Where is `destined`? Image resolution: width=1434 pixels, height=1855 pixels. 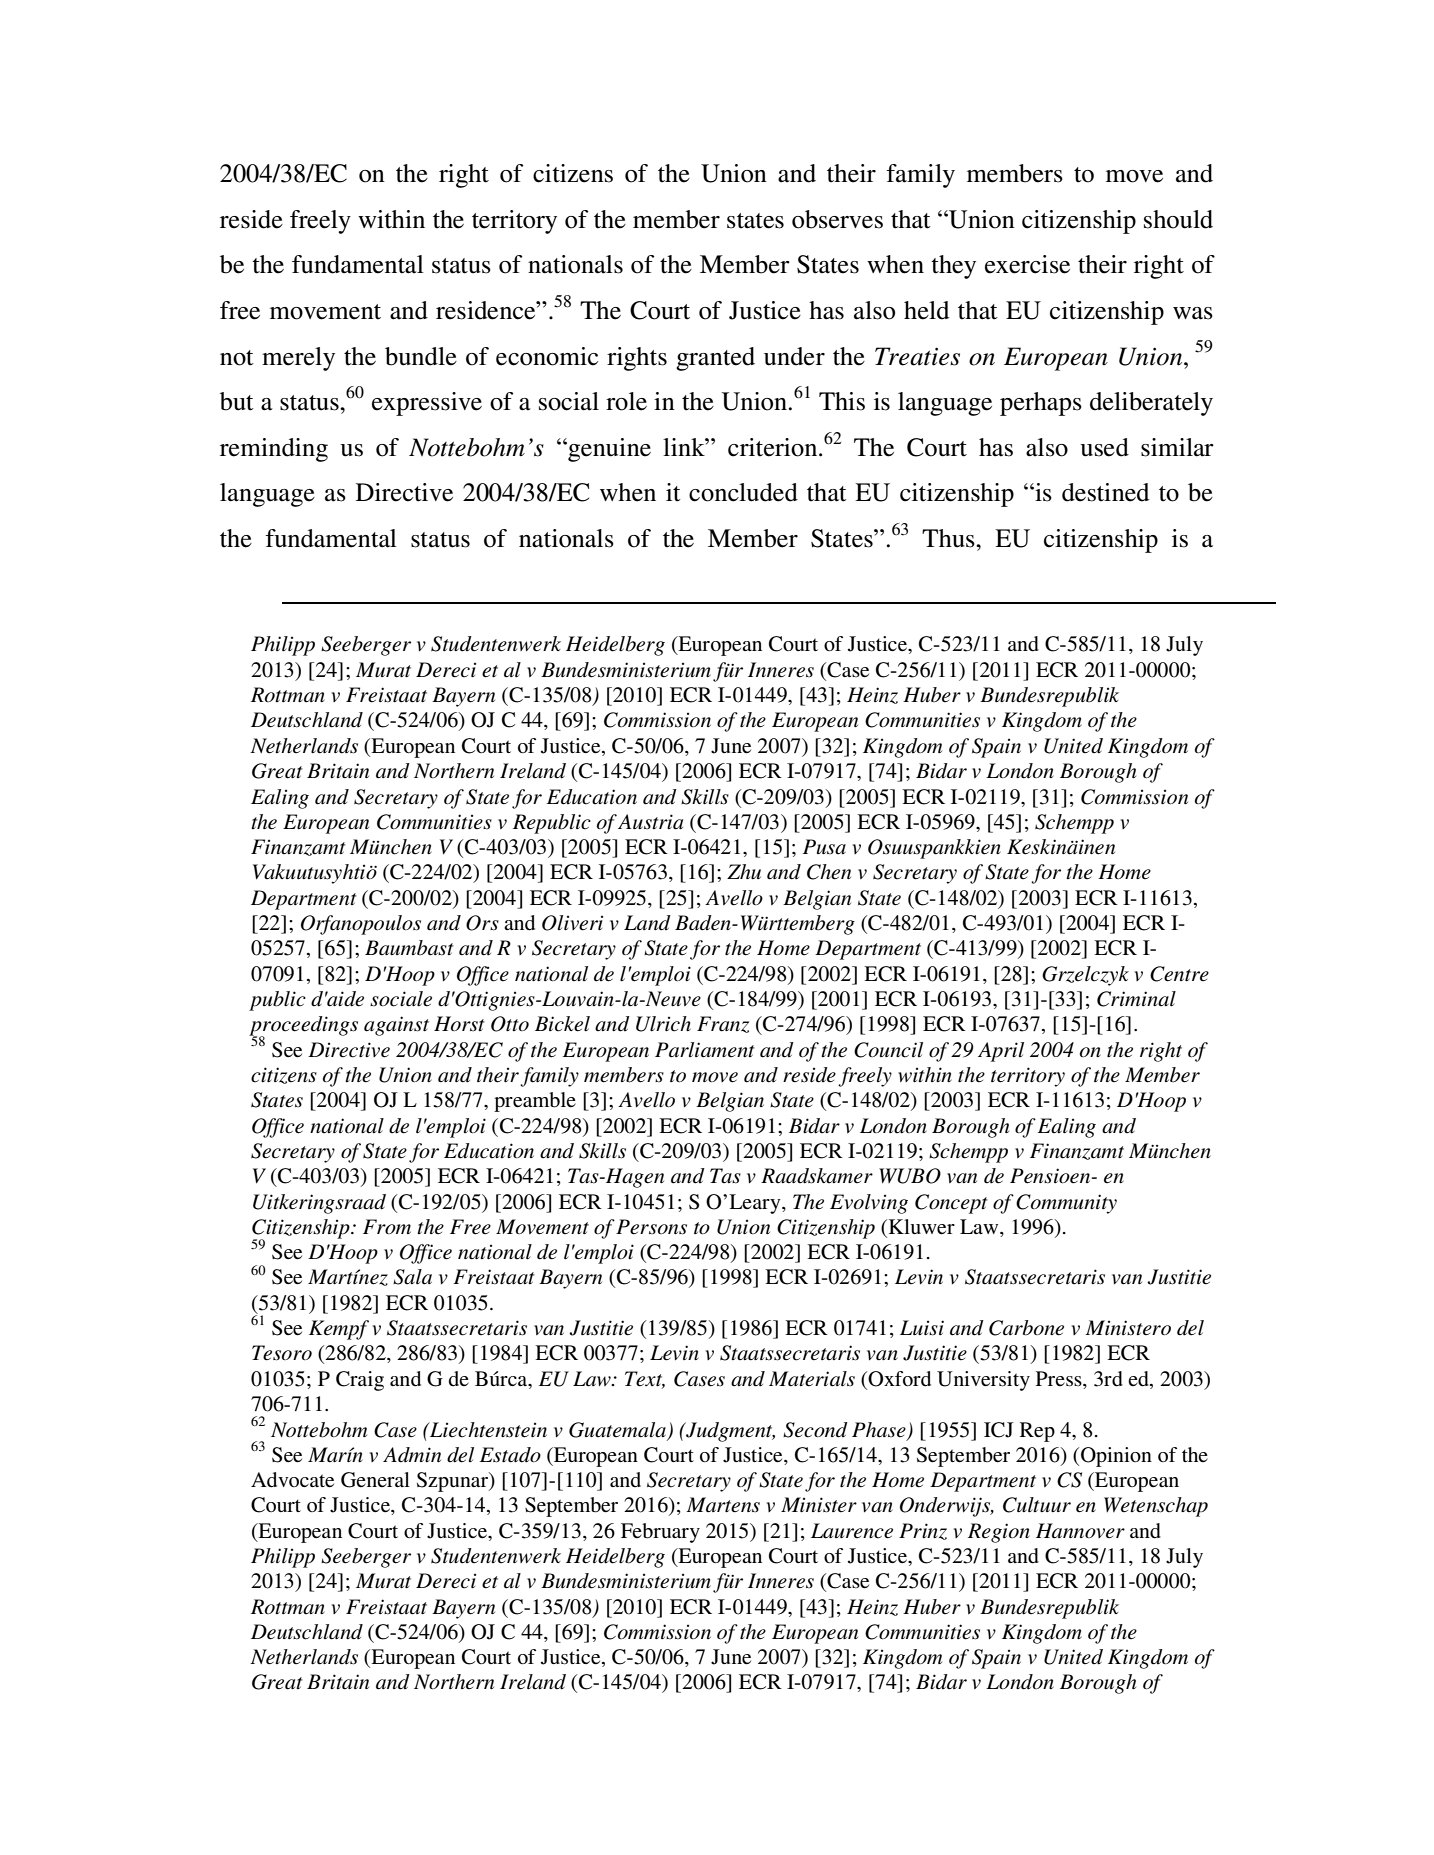 destined is located at coordinates (1105, 492).
